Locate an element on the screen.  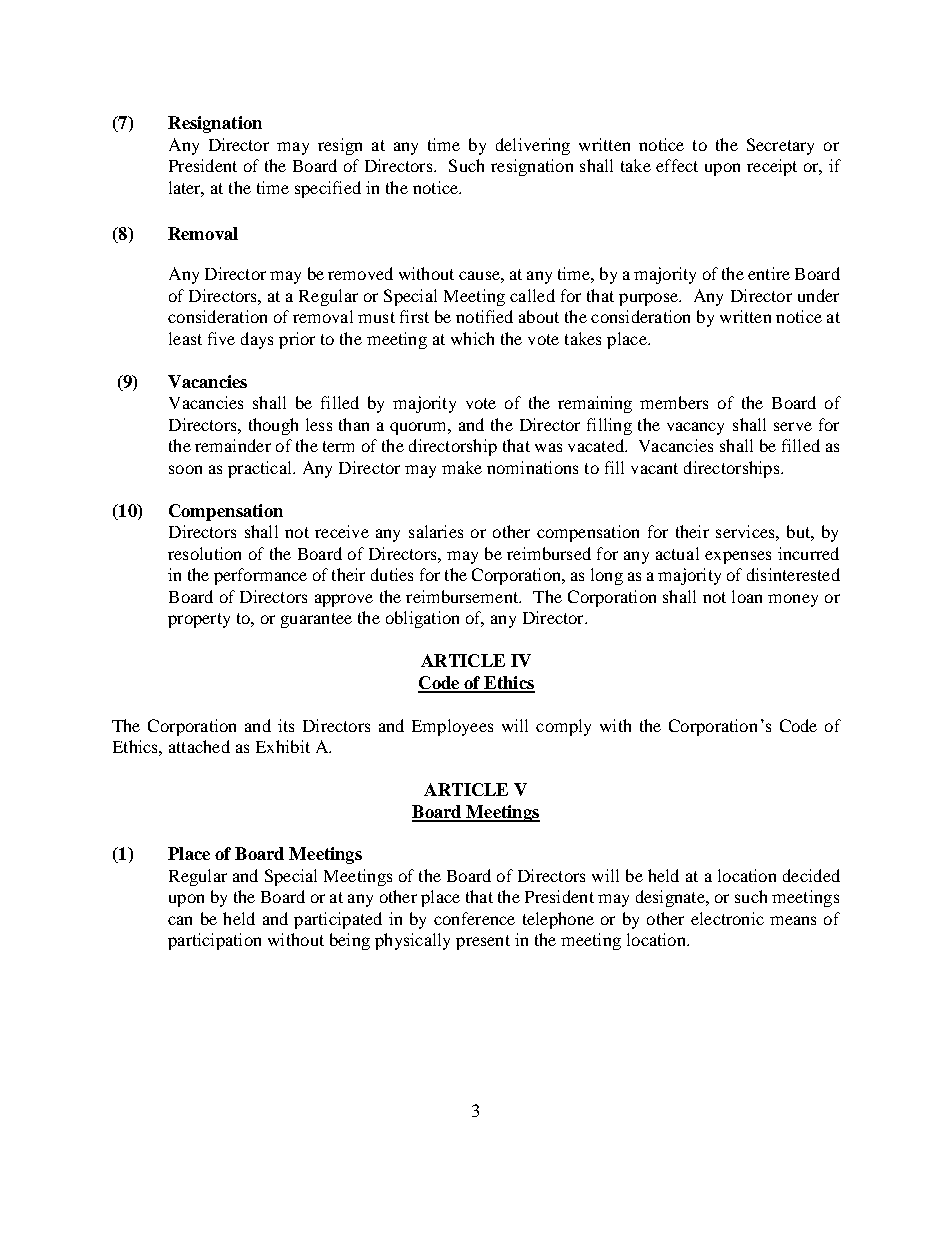
receipt is located at coordinates (772, 167).
